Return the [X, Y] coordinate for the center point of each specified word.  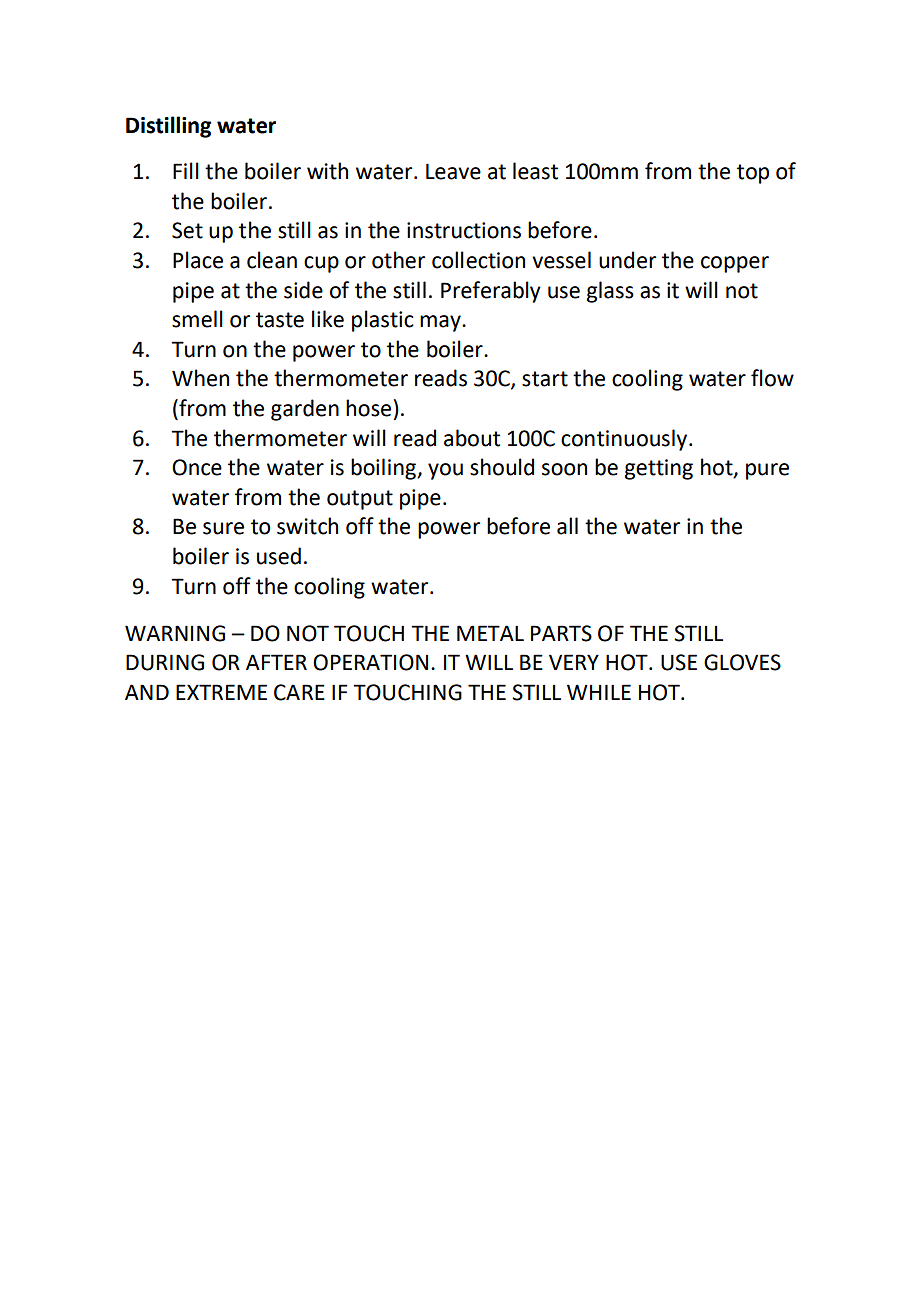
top [753, 174]
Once [197, 467]
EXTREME [221, 692]
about [472, 438]
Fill [186, 170]
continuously [624, 440]
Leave [453, 171]
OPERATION [370, 662]
